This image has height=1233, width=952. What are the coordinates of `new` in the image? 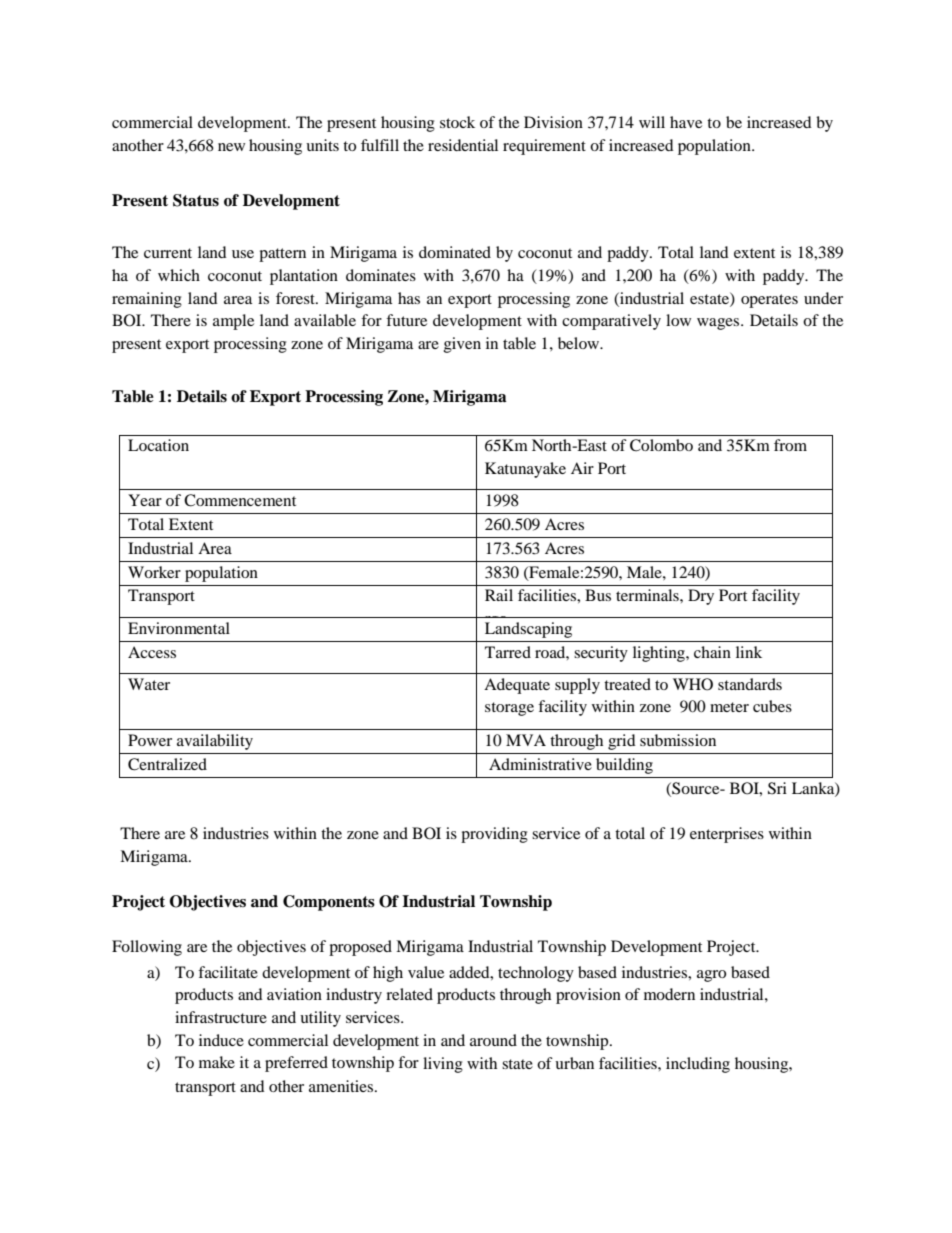 It's located at (231, 147).
